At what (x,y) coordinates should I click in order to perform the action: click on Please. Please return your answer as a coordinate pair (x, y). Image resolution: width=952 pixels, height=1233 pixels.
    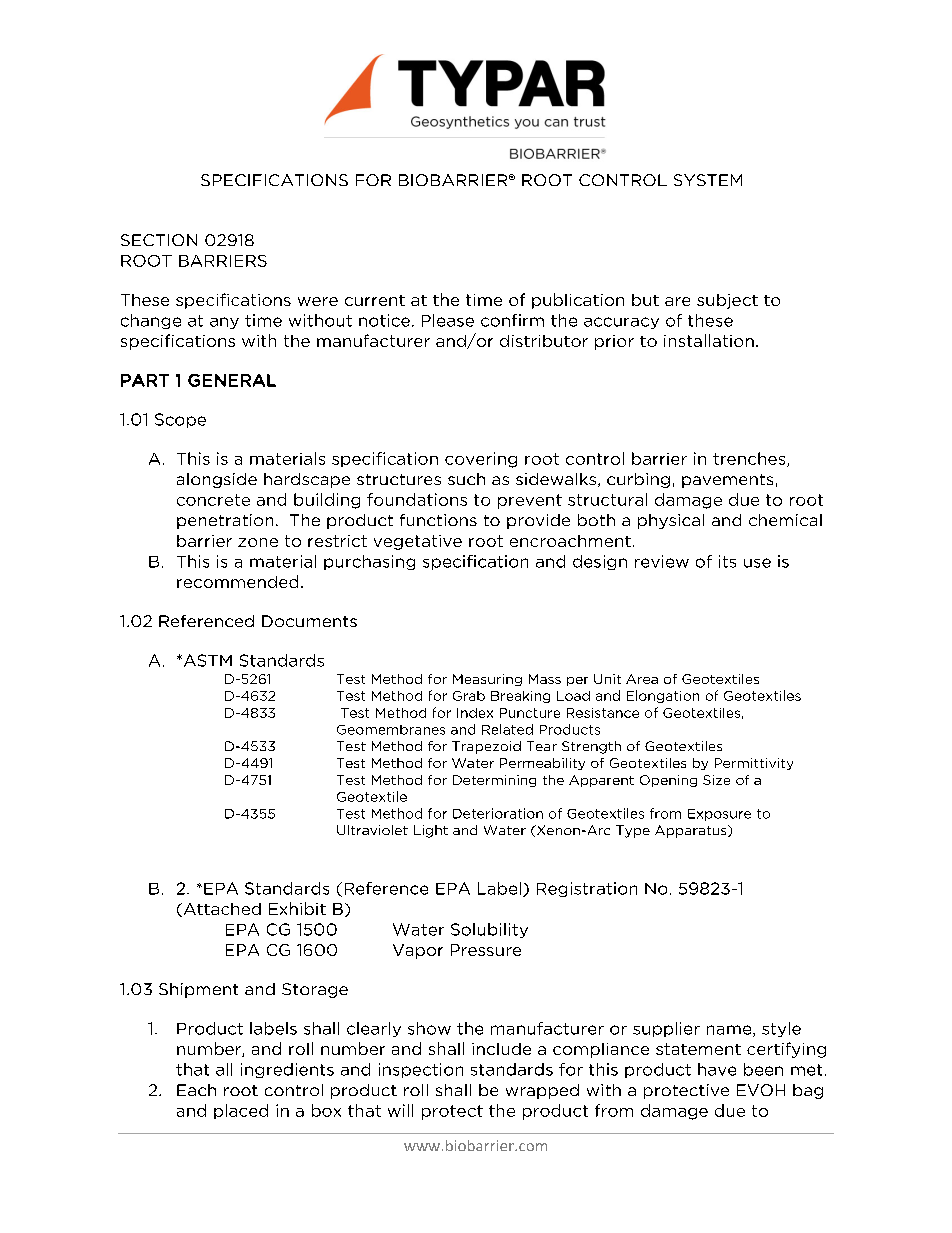
    Looking at the image, I should click on (448, 320).
